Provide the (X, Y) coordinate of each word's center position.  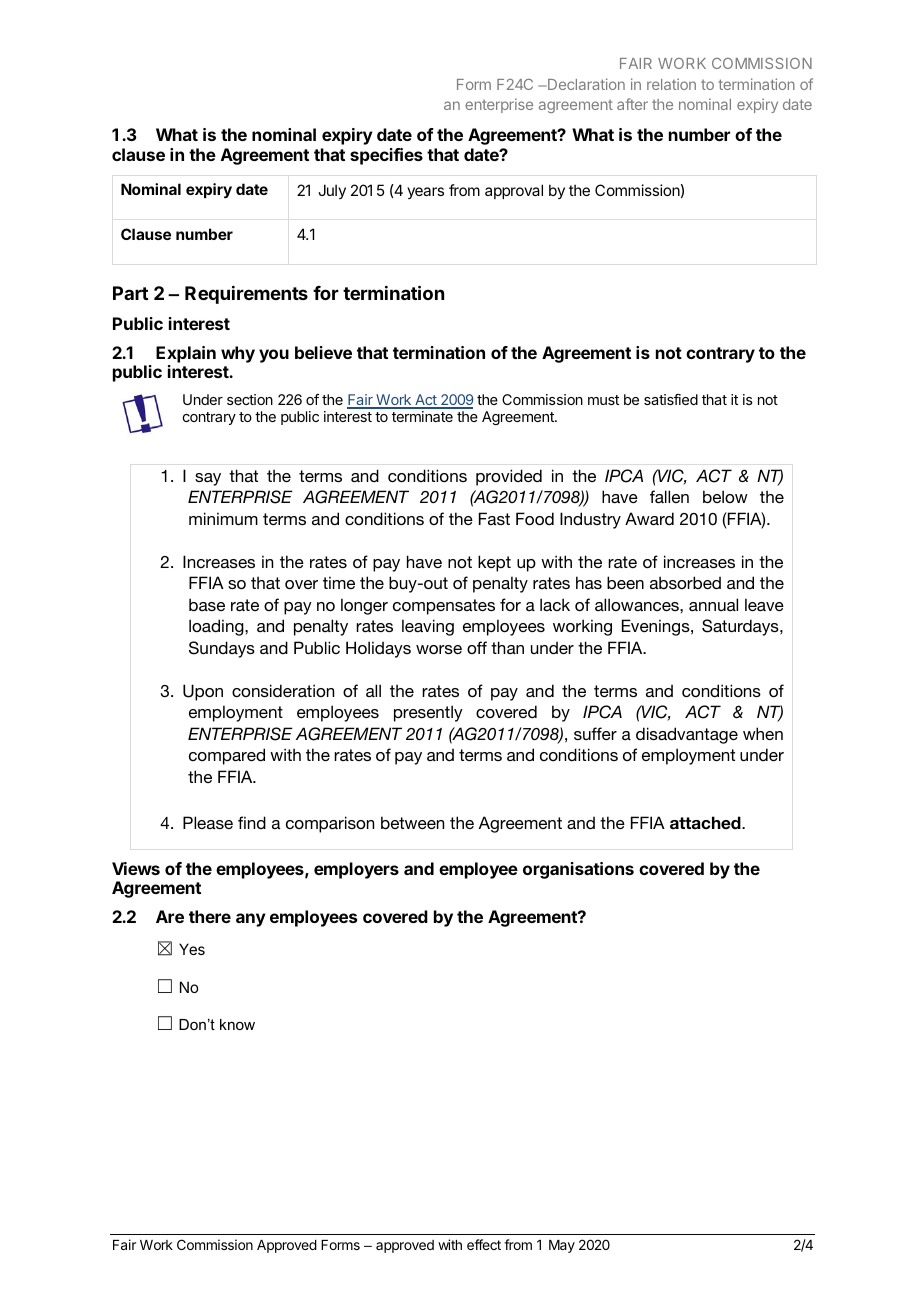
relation (671, 84)
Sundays (222, 649)
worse (439, 649)
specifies (386, 156)
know (237, 1024)
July (332, 191)
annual (713, 604)
